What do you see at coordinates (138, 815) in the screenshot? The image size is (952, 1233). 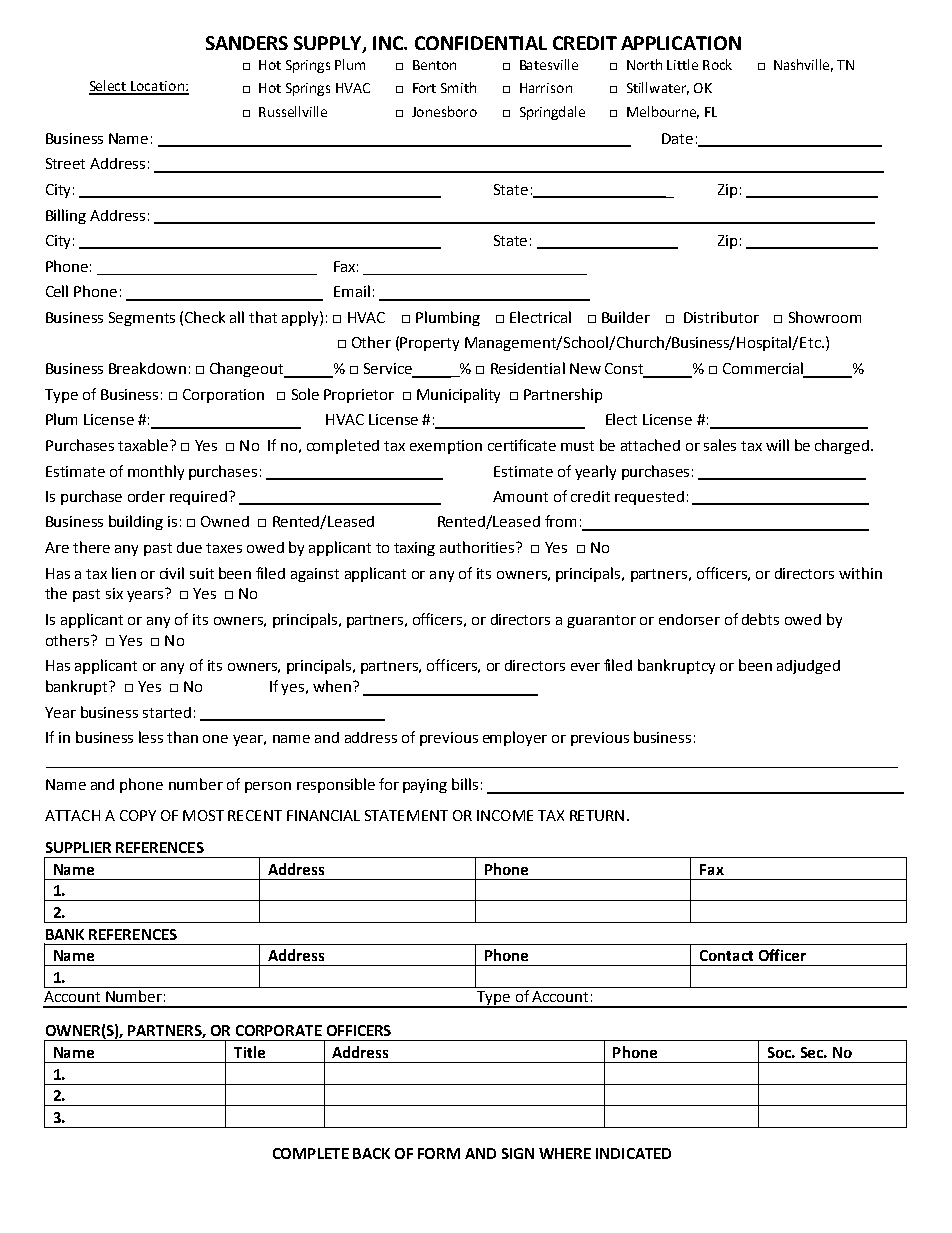 I see `COPY` at bounding box center [138, 815].
